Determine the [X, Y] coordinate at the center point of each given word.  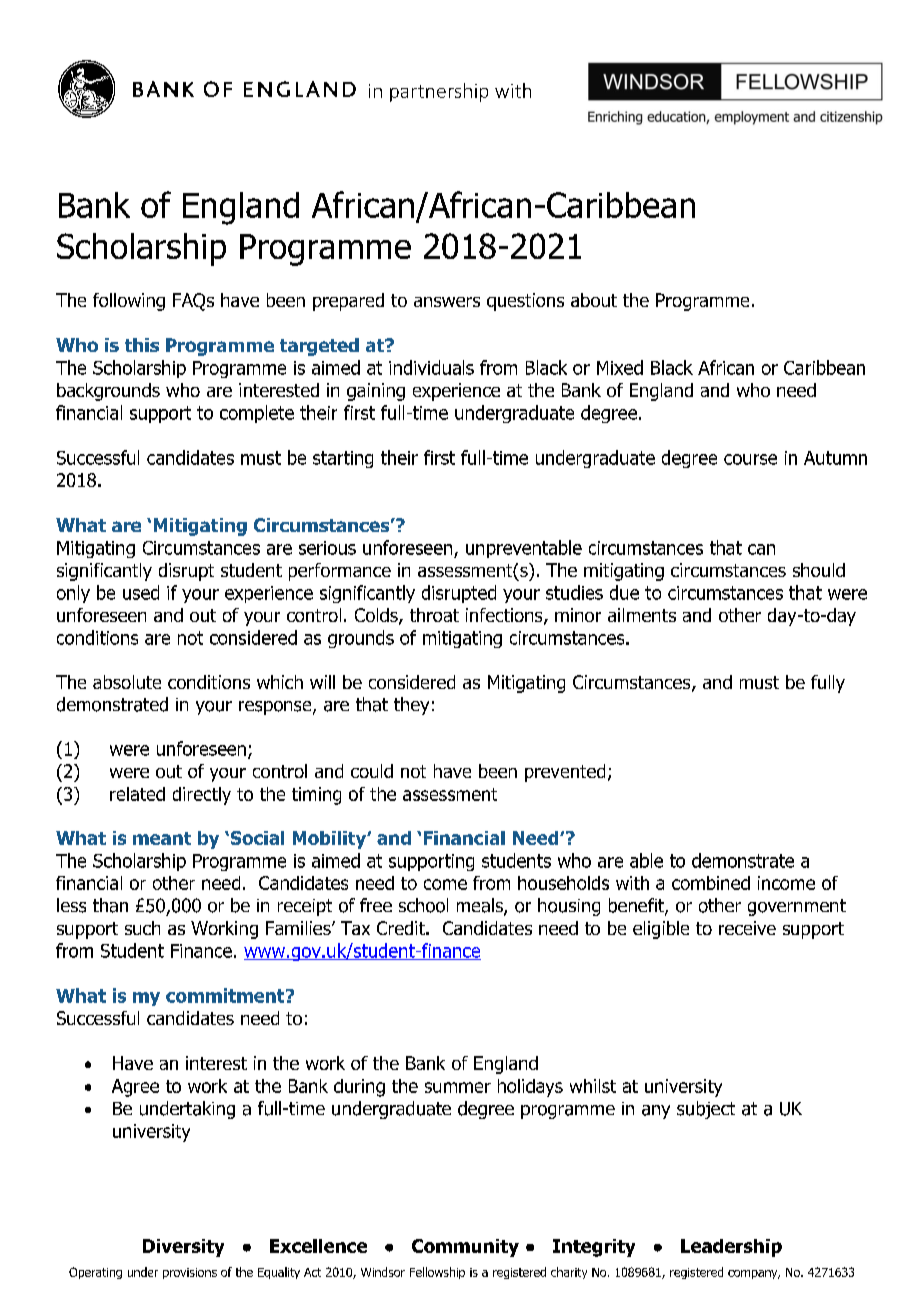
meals [481, 906]
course [750, 459]
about [594, 300]
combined [711, 883]
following [129, 302]
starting [343, 459]
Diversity [183, 1248]
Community [465, 1248]
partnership [439, 92]
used [141, 592]
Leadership [731, 1248]
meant [162, 838]
